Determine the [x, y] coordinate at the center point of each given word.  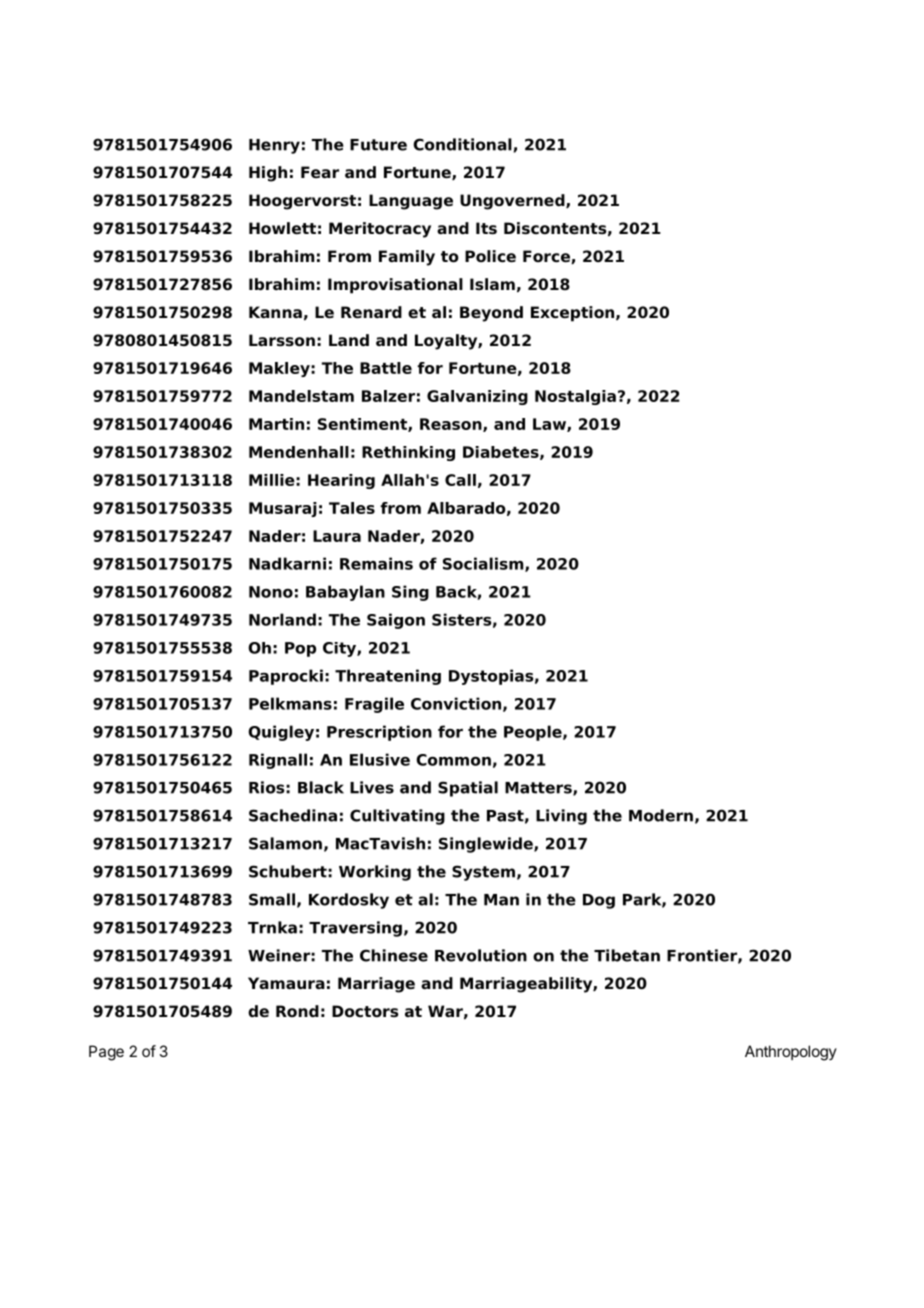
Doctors [365, 1011]
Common [453, 760]
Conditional [462, 144]
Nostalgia [575, 397]
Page [106, 1053]
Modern [661, 815]
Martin [276, 424]
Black [321, 787]
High [268, 174]
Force [547, 257]
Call [460, 480]
